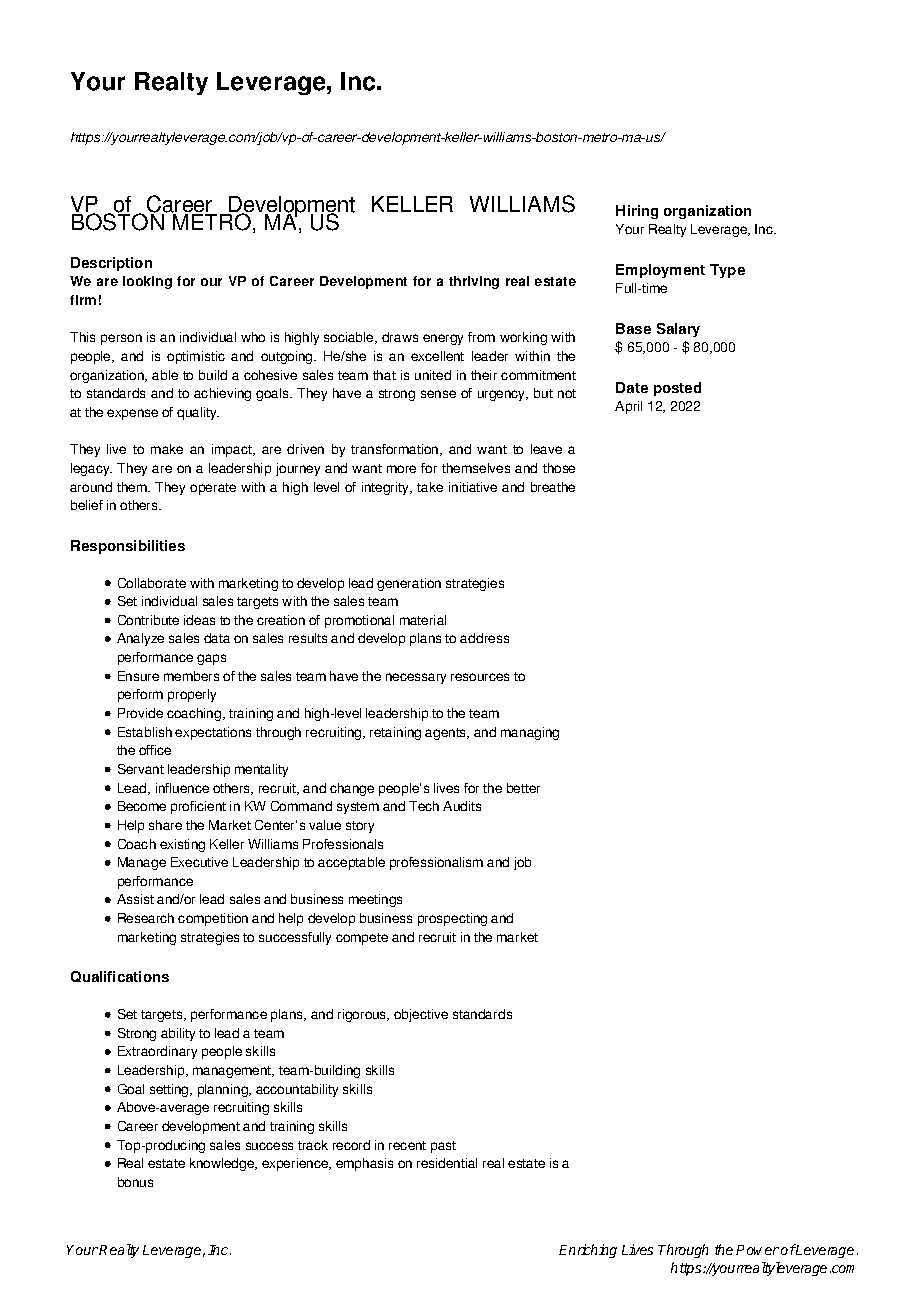  I want to click on objective, so click(421, 1015).
